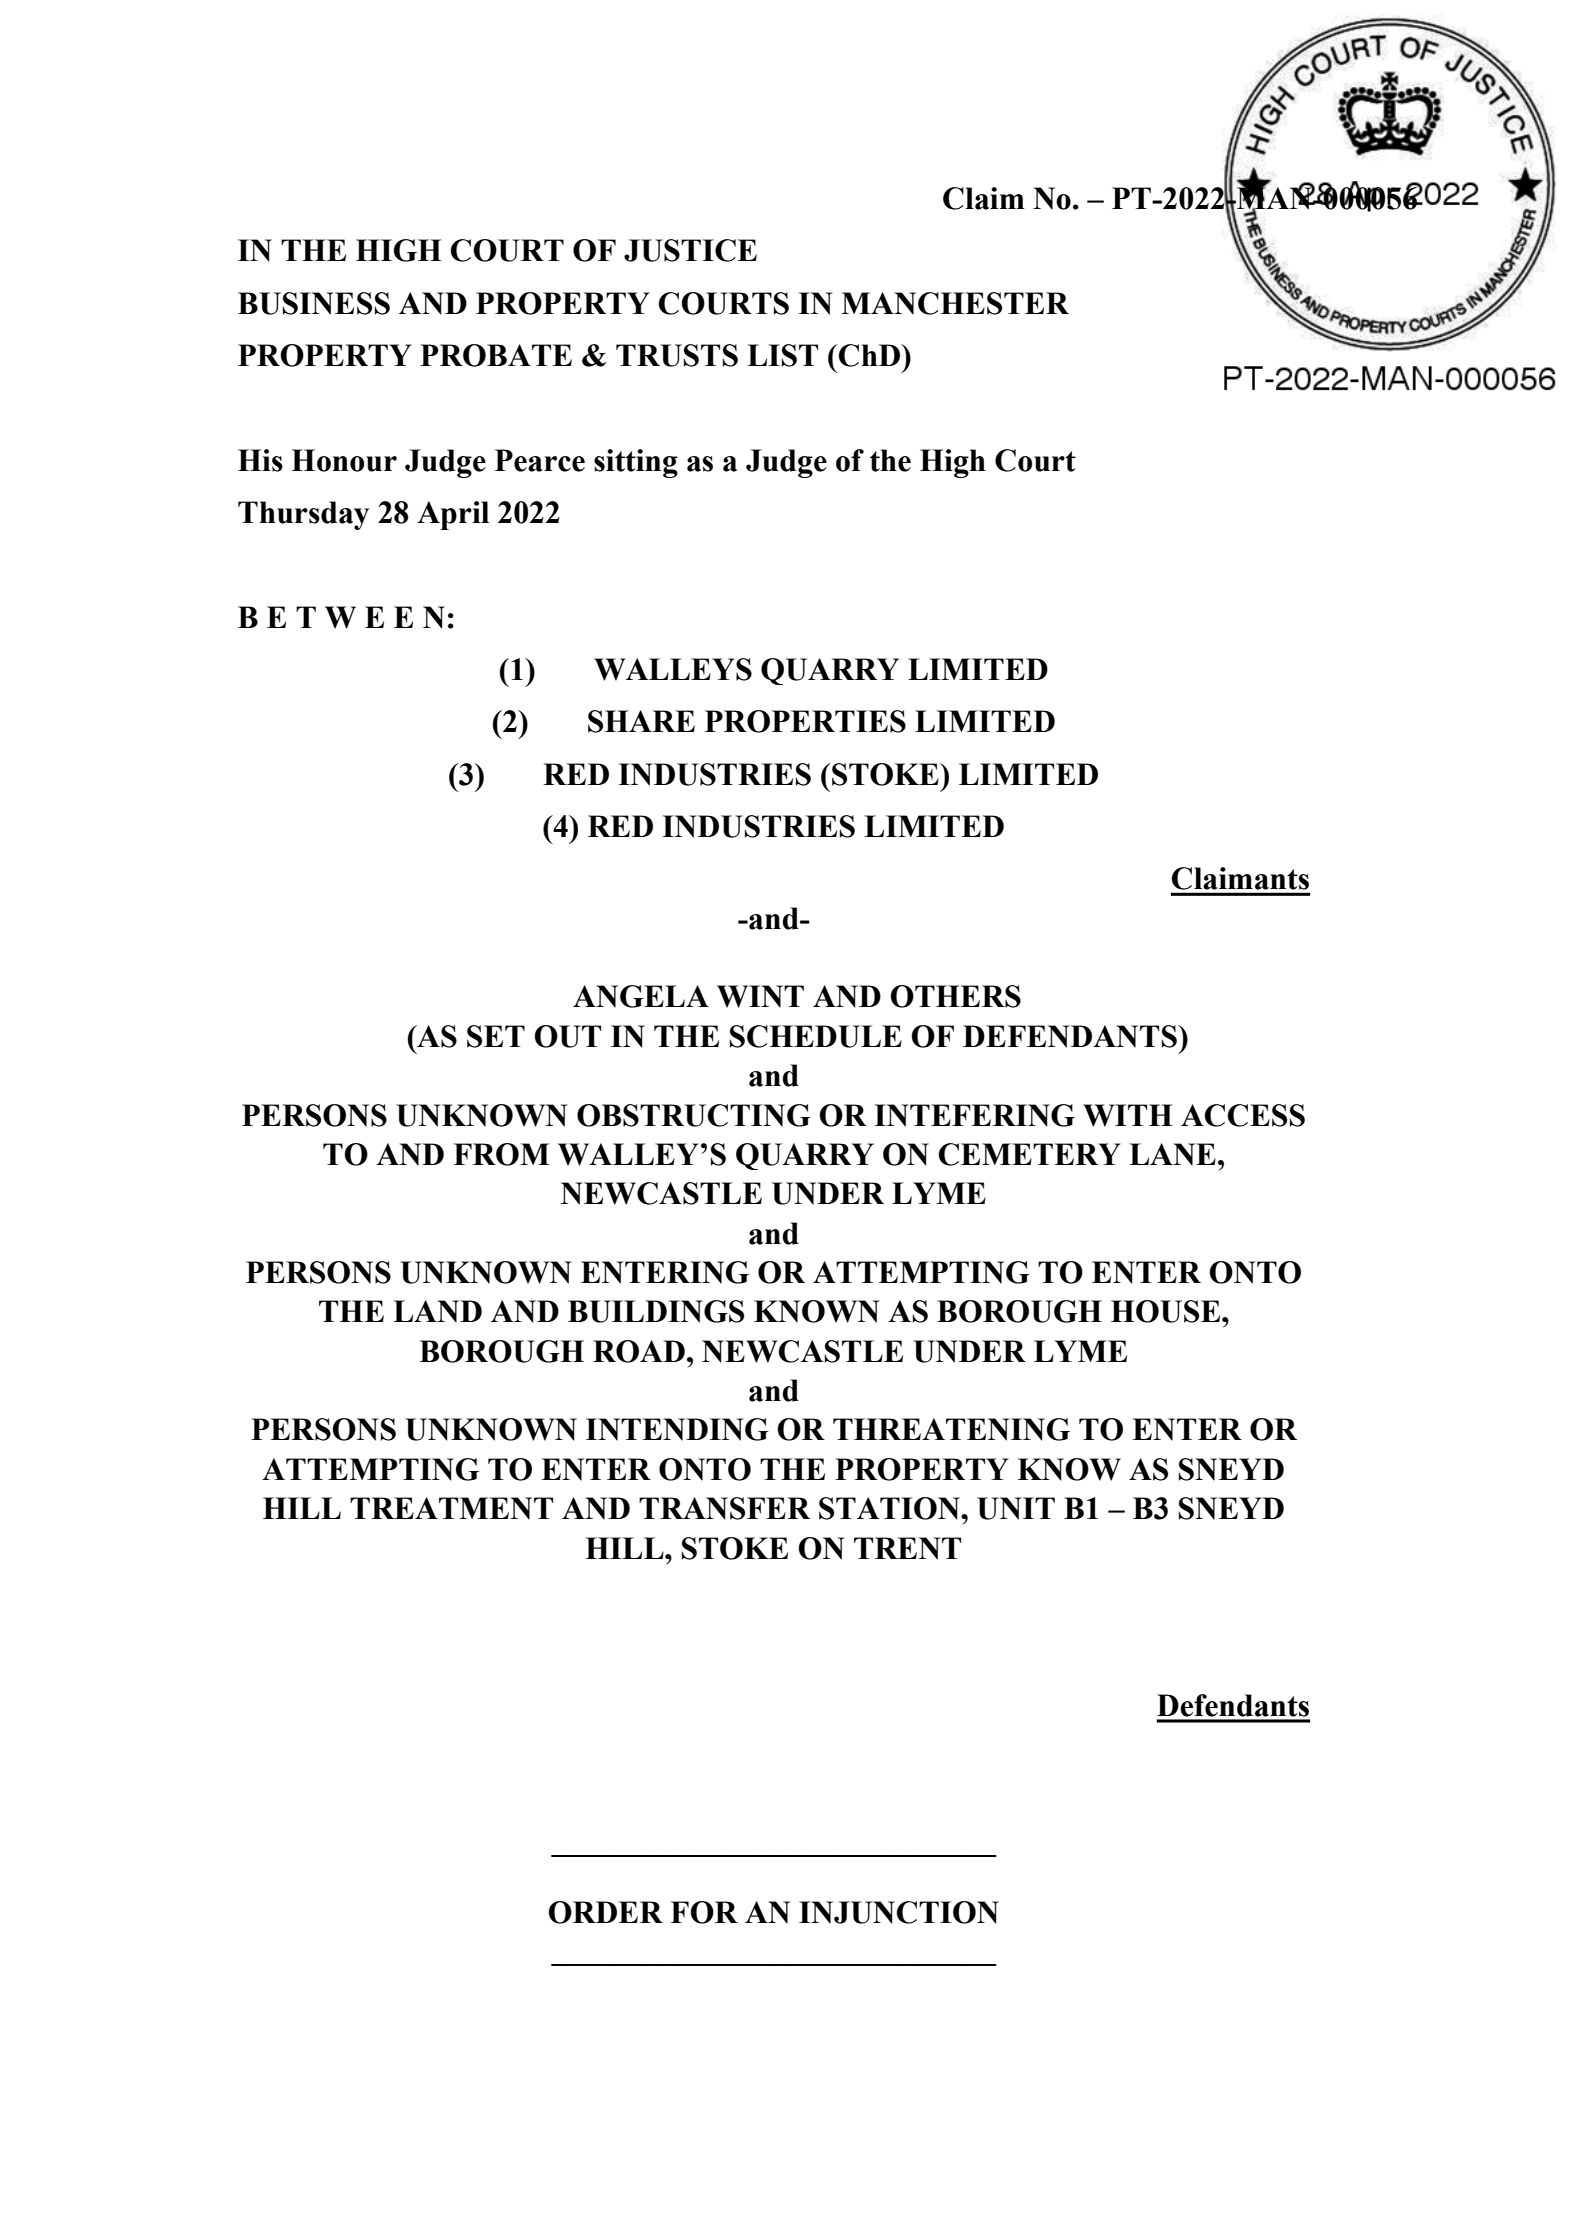  I want to click on ORDER, so click(605, 1912).
